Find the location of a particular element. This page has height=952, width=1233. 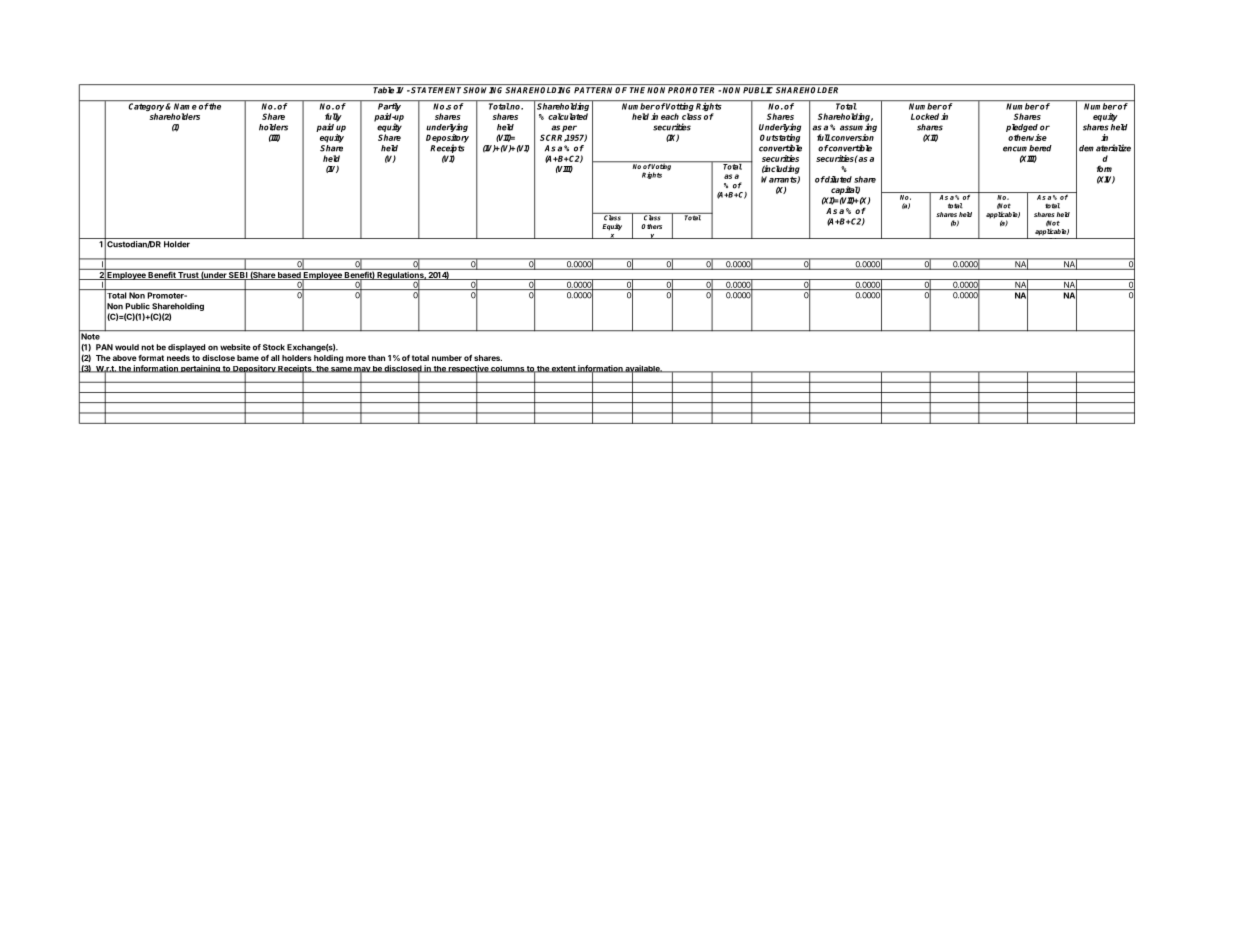

Trust is located at coordinates (188, 276).
